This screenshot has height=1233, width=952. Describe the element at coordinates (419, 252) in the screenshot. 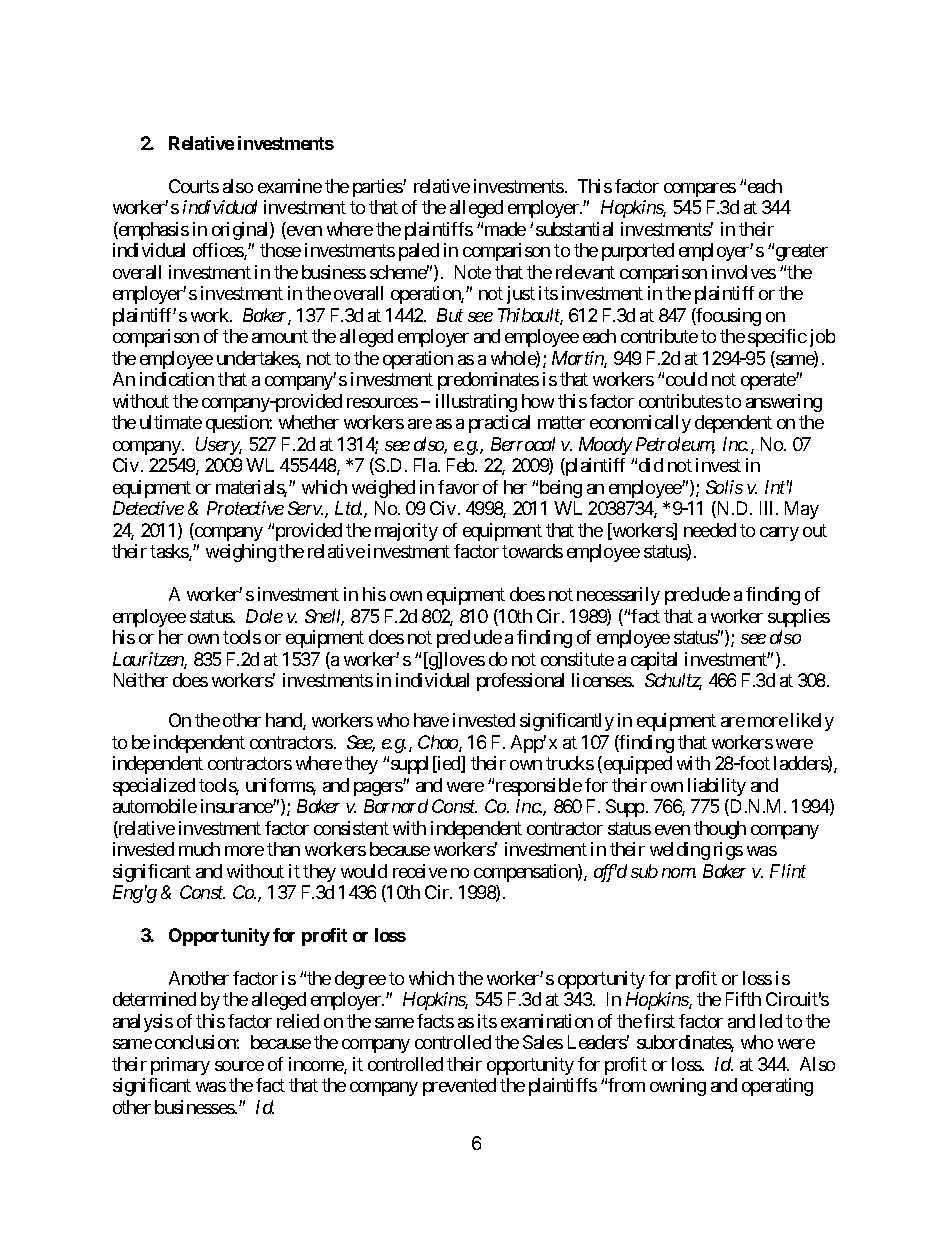

I see `paled` at that location.
